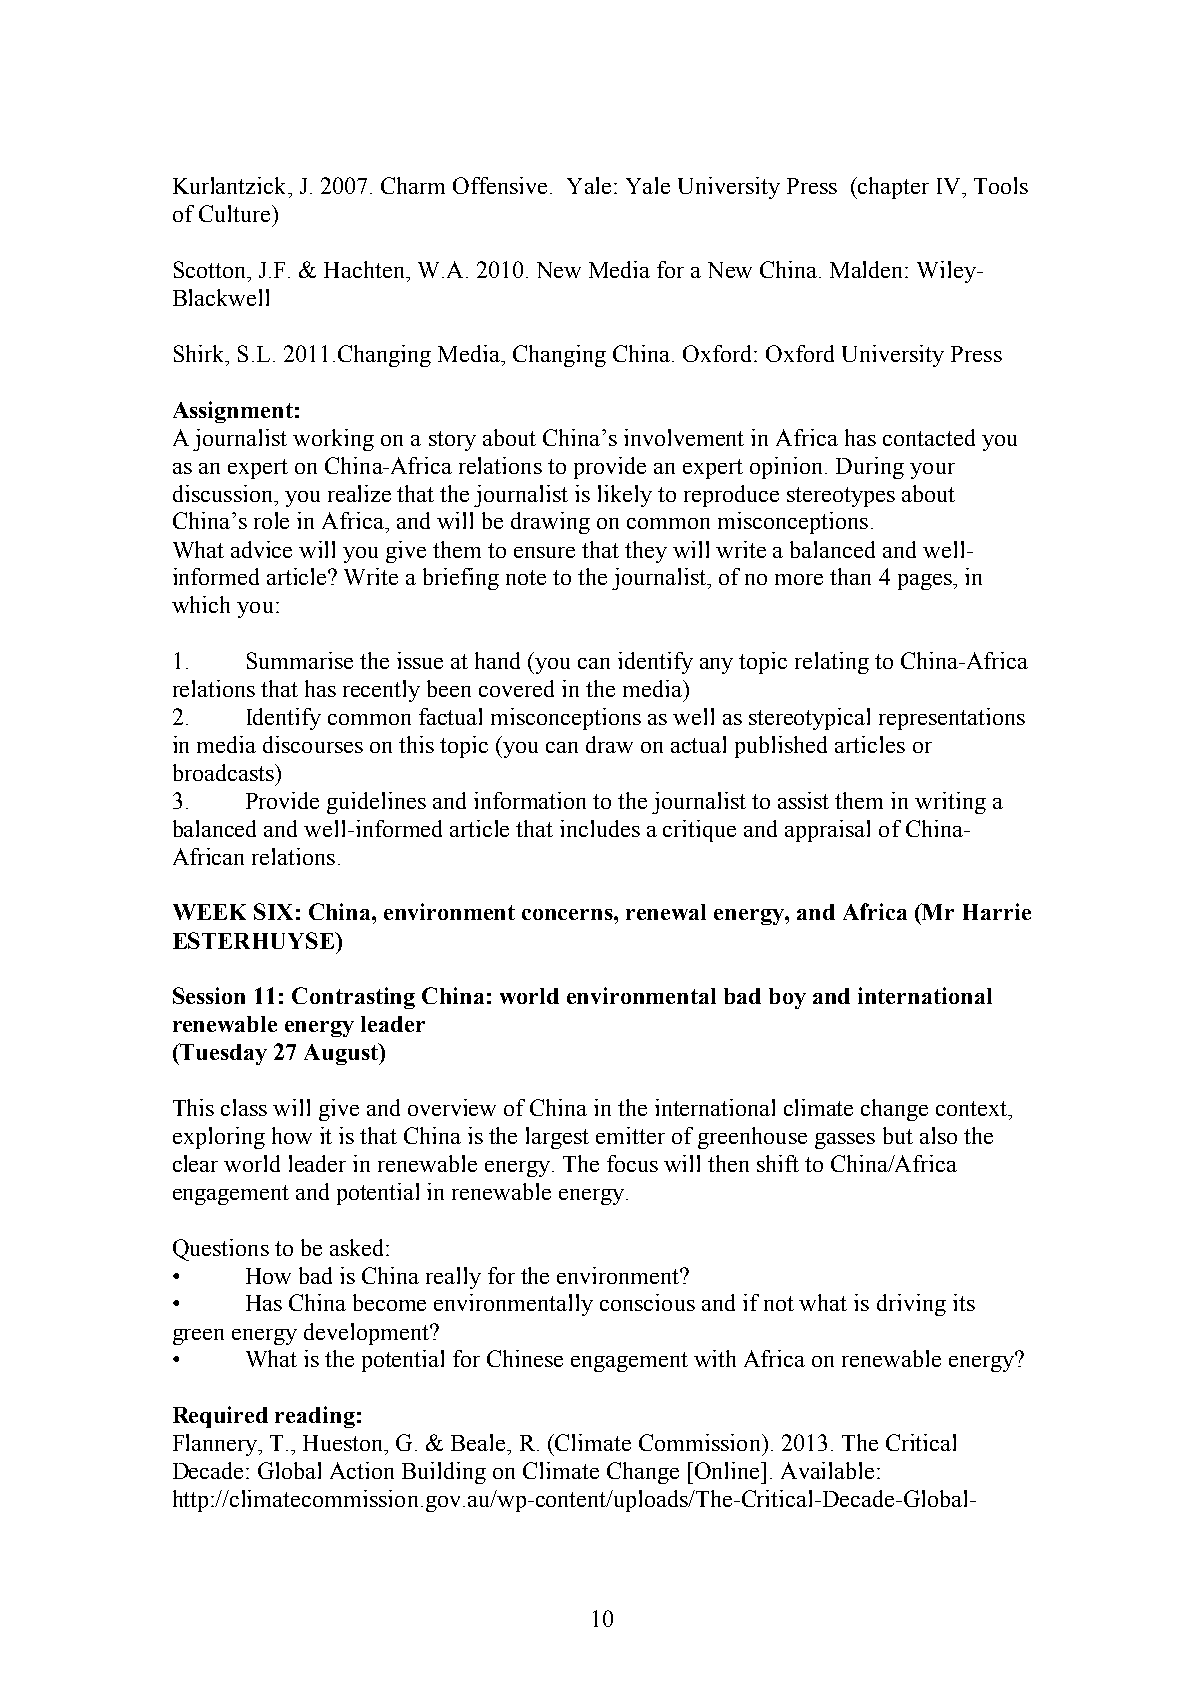  What do you see at coordinates (479, 1442) in the image?
I see `Beale` at bounding box center [479, 1442].
